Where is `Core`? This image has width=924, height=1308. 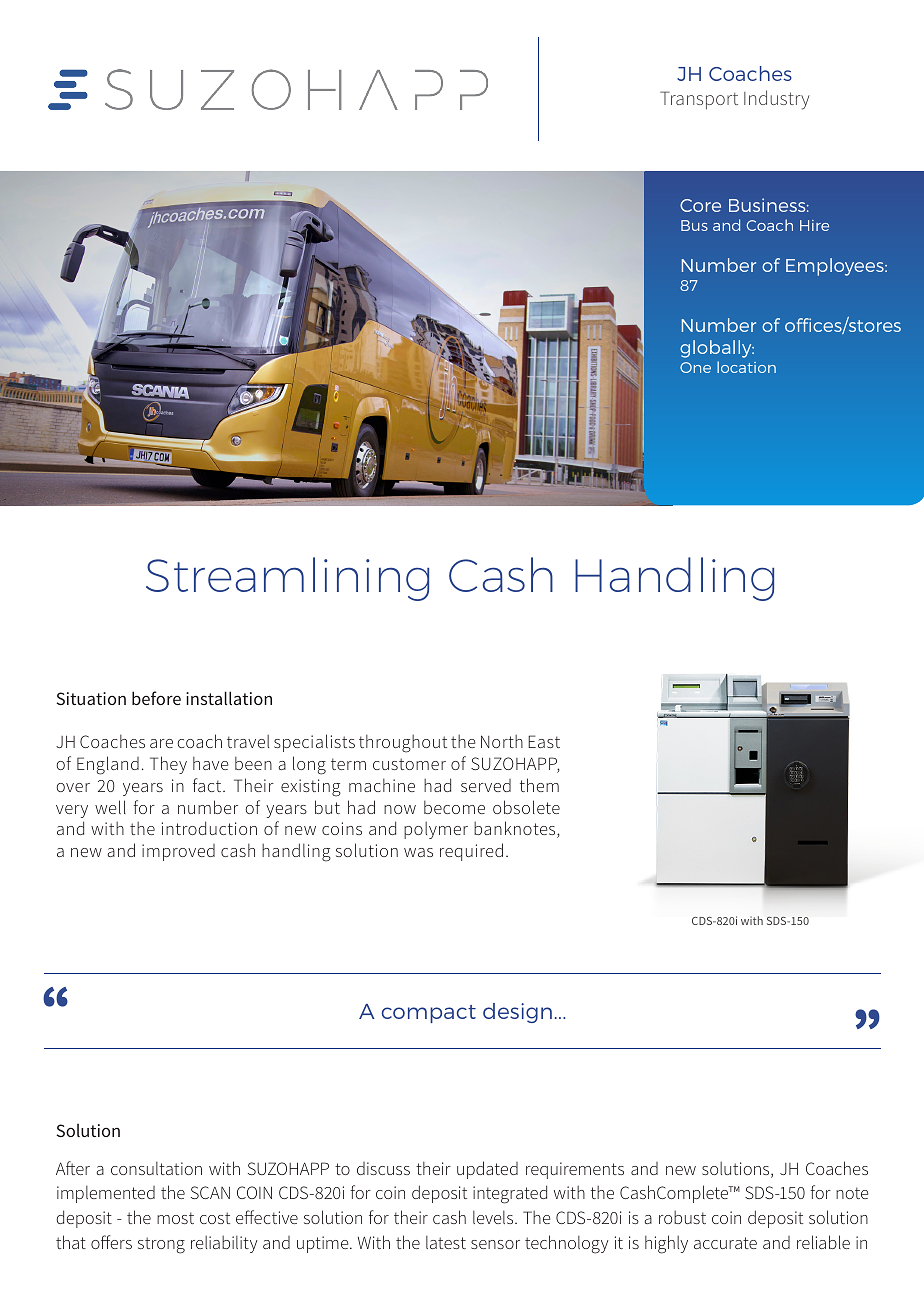 Core is located at coordinates (700, 205).
